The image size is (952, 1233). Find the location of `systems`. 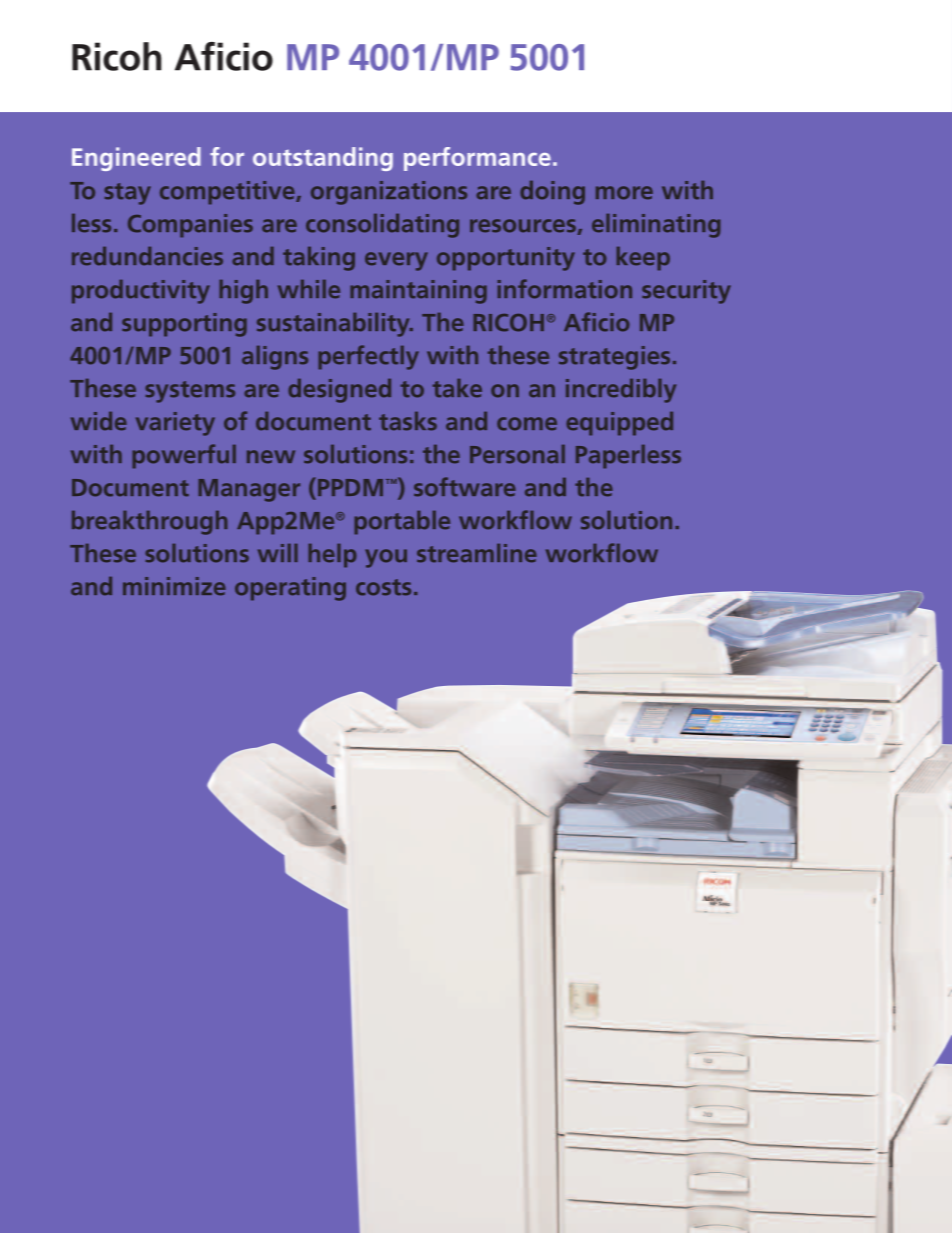

systems is located at coordinates (190, 392).
